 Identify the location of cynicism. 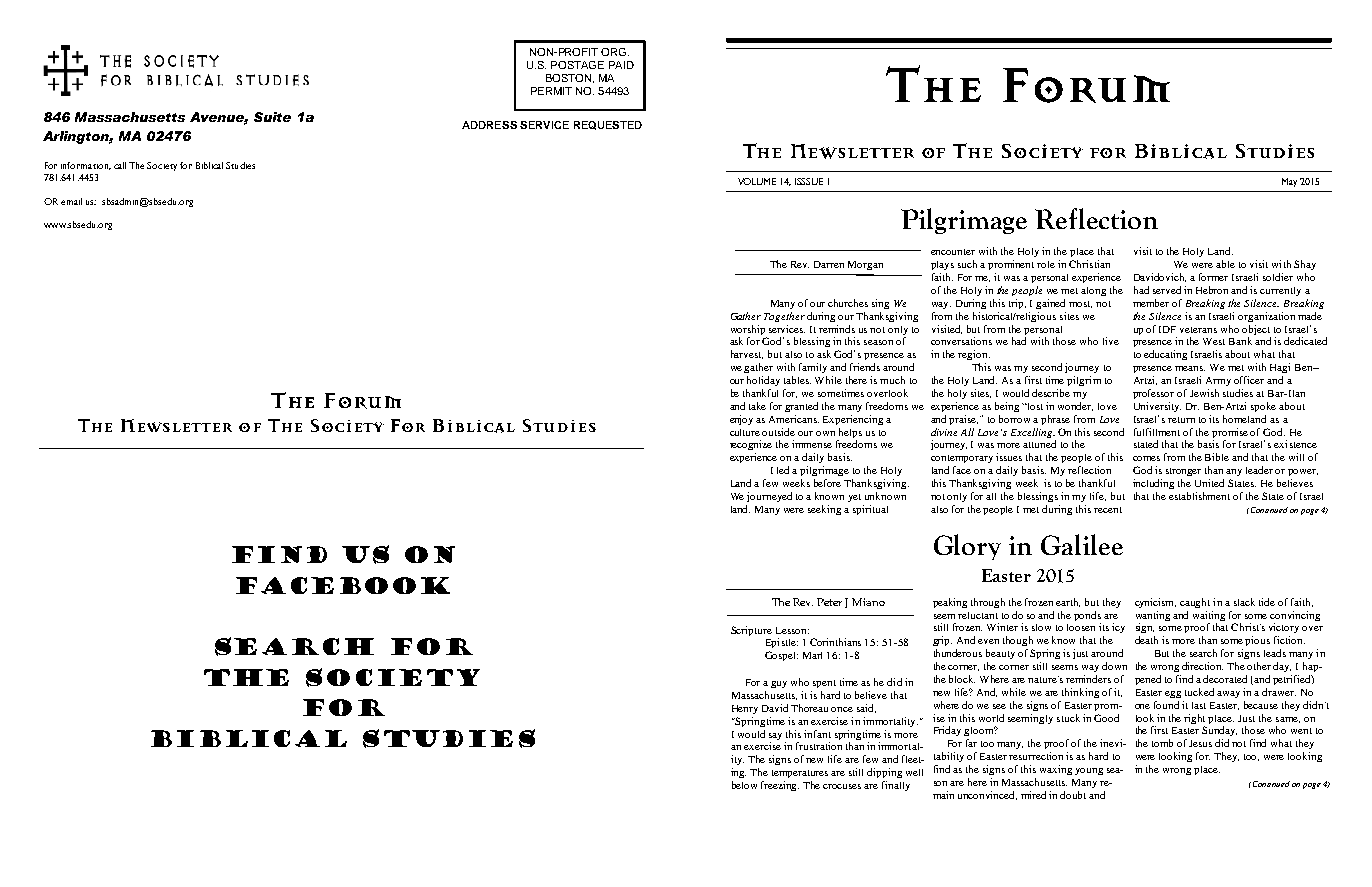
(1155, 603).
